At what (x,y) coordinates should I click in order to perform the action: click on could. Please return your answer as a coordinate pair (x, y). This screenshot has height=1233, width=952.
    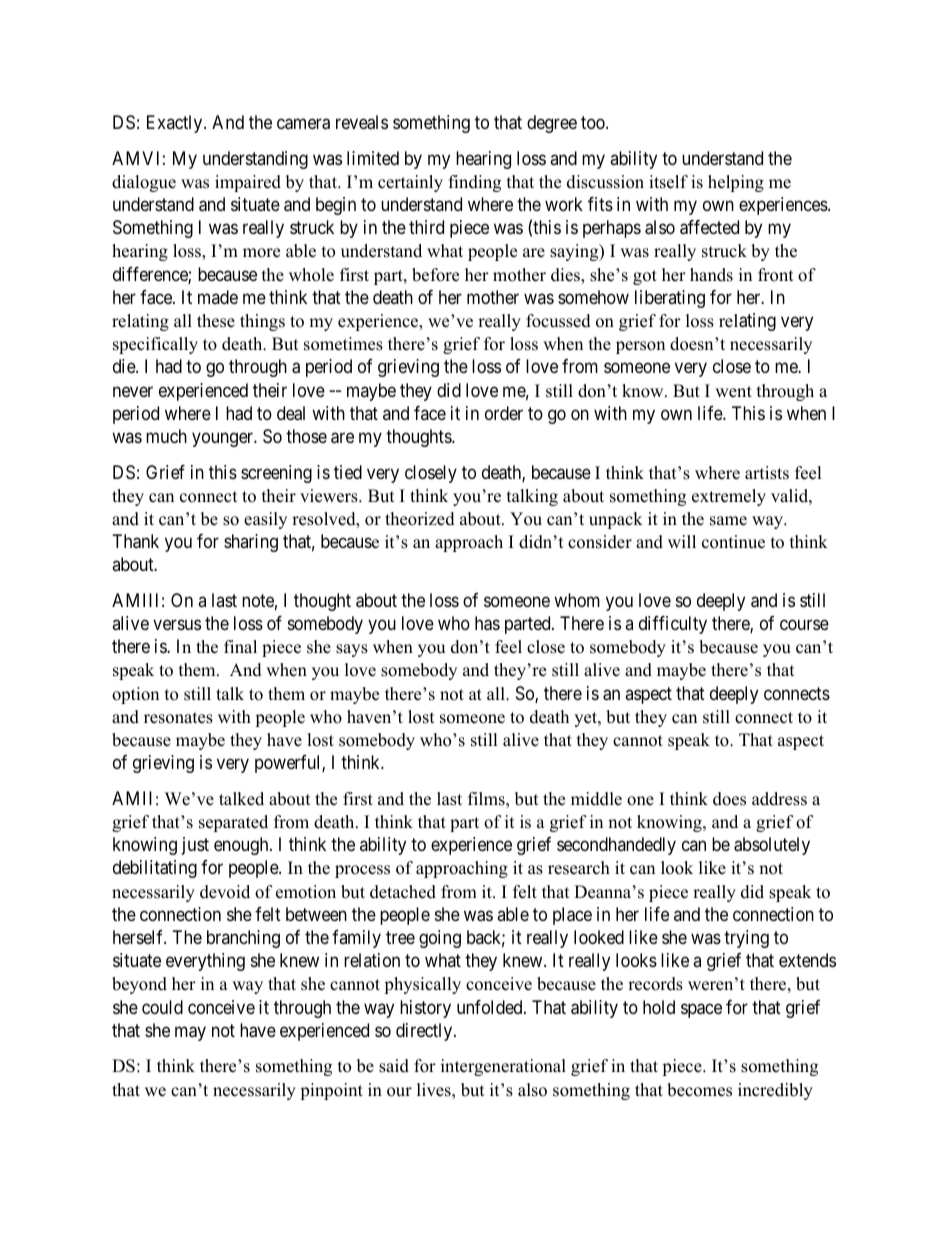
    Looking at the image, I should click on (162, 1007).
